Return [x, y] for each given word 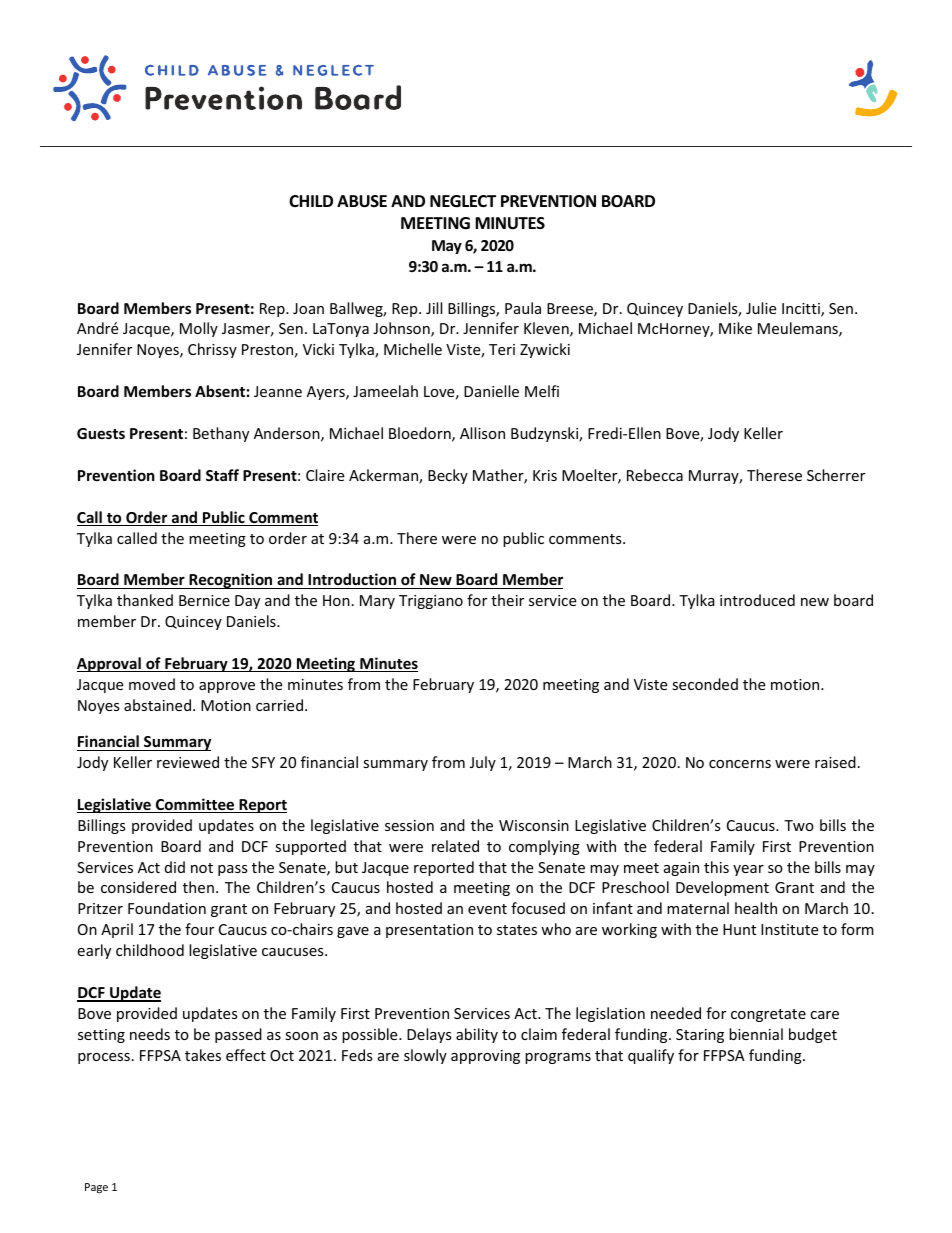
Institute [789, 929]
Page [96, 1188]
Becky [448, 476]
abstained [157, 705]
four [199, 929]
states [517, 930]
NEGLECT [463, 201]
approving [485, 1057]
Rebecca [655, 475]
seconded [705, 684]
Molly [199, 329]
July [483, 763]
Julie [761, 308]
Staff [222, 475]
